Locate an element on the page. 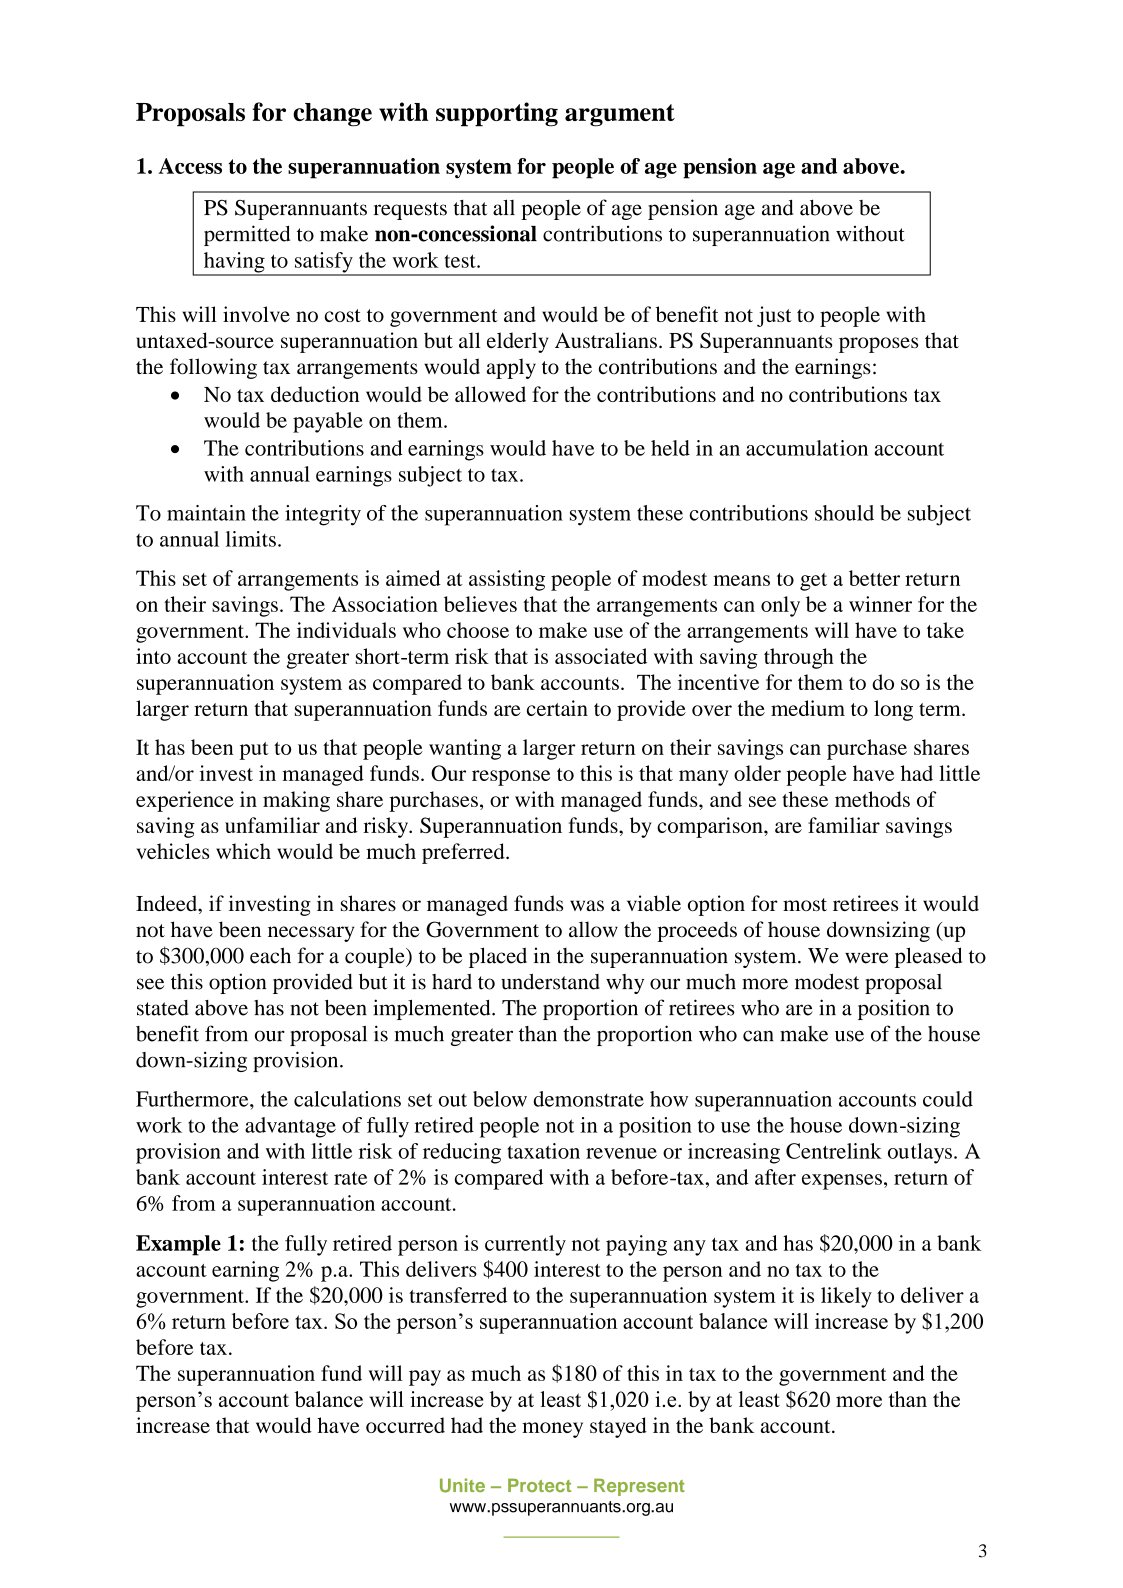 The image size is (1123, 1588). expenses is located at coordinates (842, 1182).
